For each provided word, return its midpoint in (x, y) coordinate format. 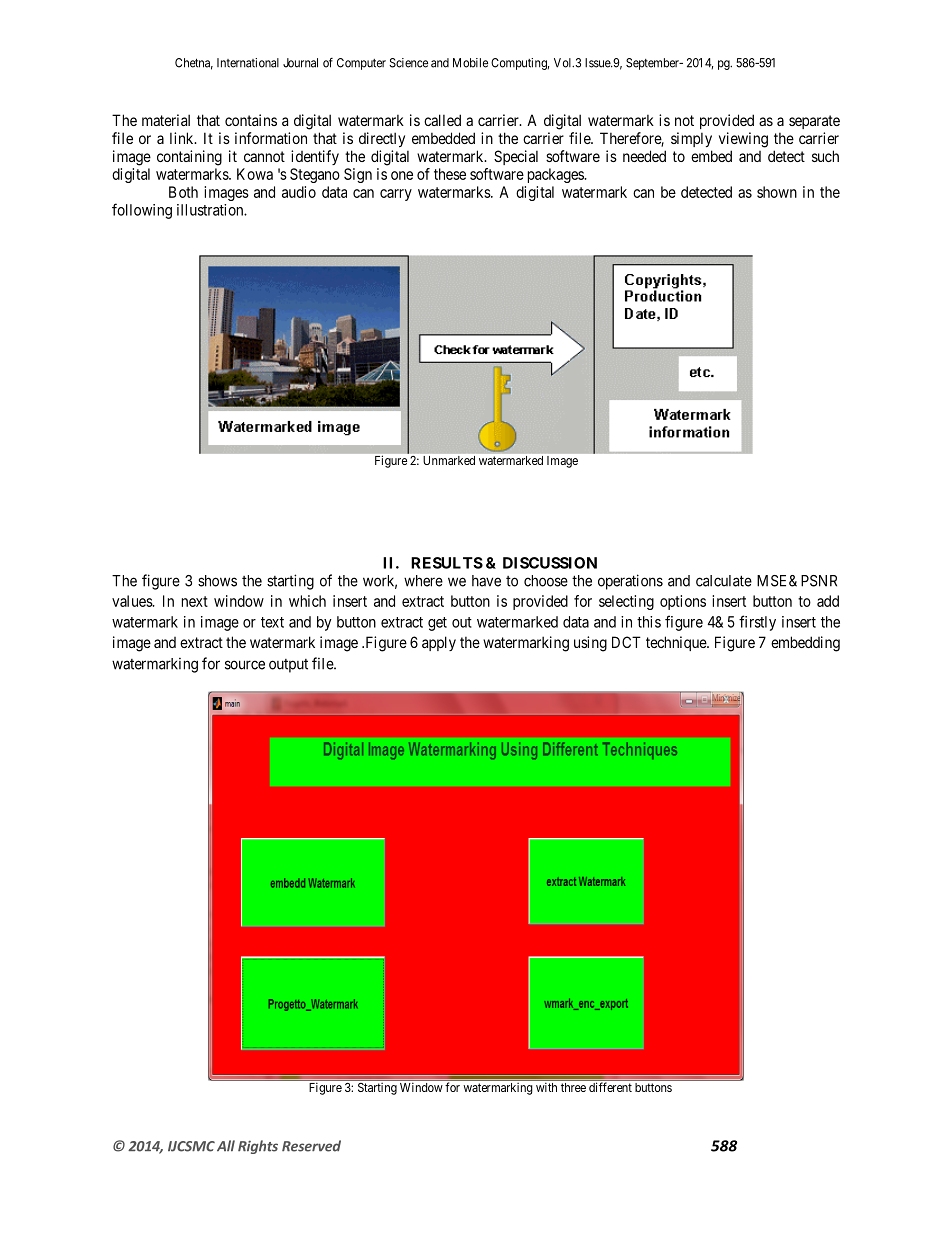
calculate (724, 581)
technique (677, 643)
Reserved (311, 1146)
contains (251, 120)
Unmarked (449, 460)
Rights (258, 1147)
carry (396, 195)
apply (439, 643)
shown (777, 192)
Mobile (470, 63)
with (546, 1087)
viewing (743, 140)
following (142, 211)
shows (217, 581)
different (610, 1087)
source (245, 665)
